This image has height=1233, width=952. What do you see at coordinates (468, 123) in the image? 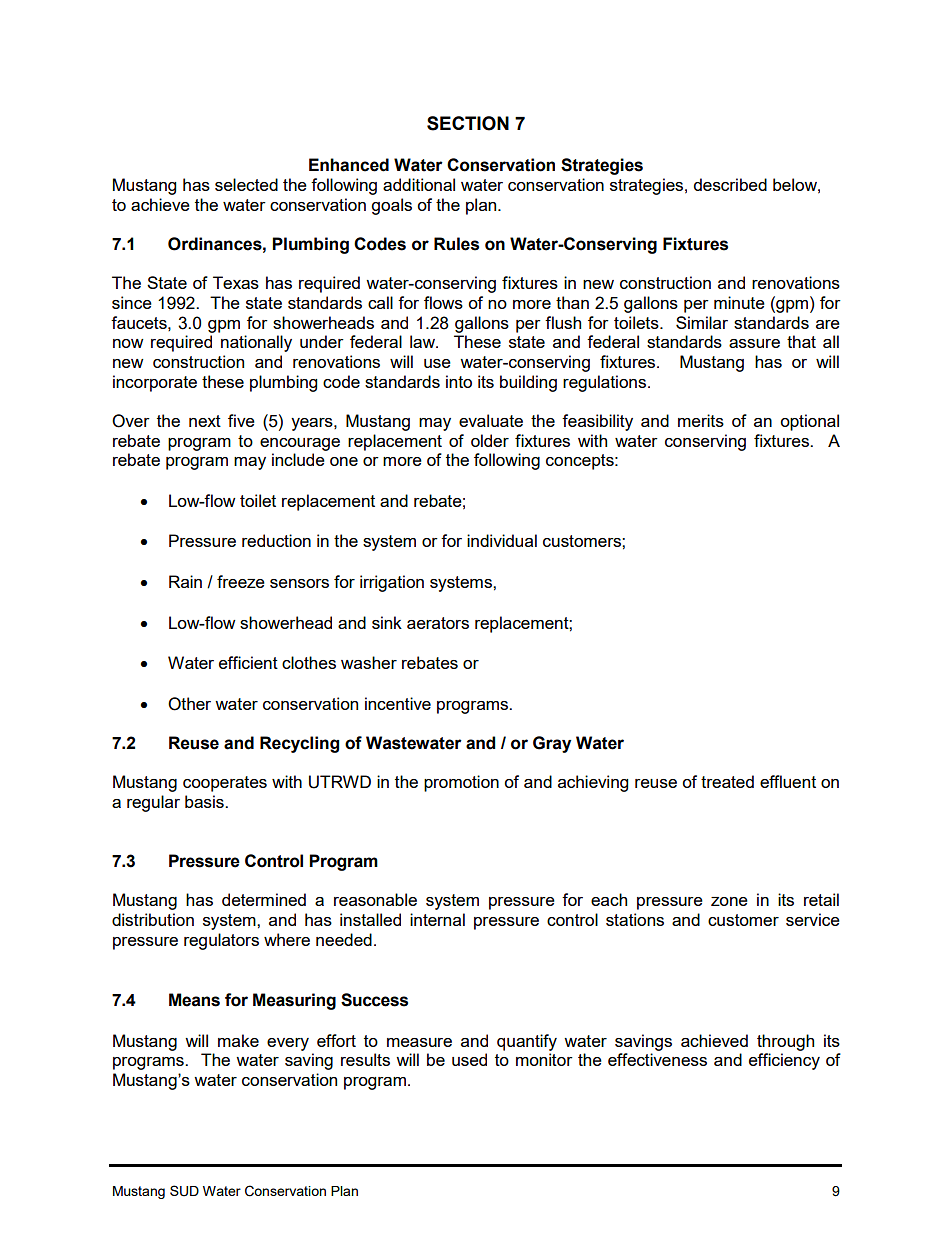
I see `SECTION` at bounding box center [468, 123].
